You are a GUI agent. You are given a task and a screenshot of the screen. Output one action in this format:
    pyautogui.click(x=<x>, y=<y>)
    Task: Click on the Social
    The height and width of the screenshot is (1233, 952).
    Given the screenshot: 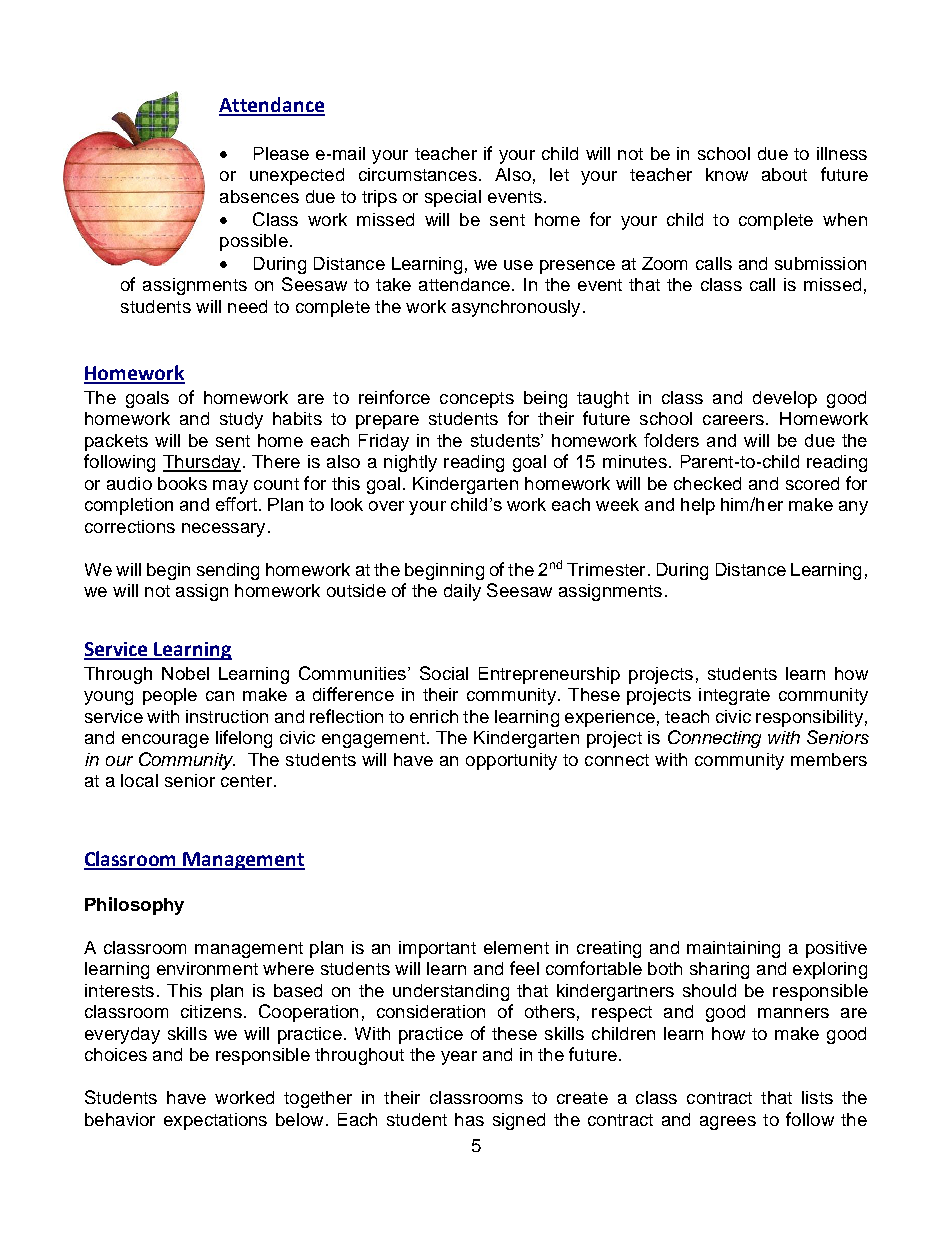 What is the action you would take?
    pyautogui.click(x=444, y=673)
